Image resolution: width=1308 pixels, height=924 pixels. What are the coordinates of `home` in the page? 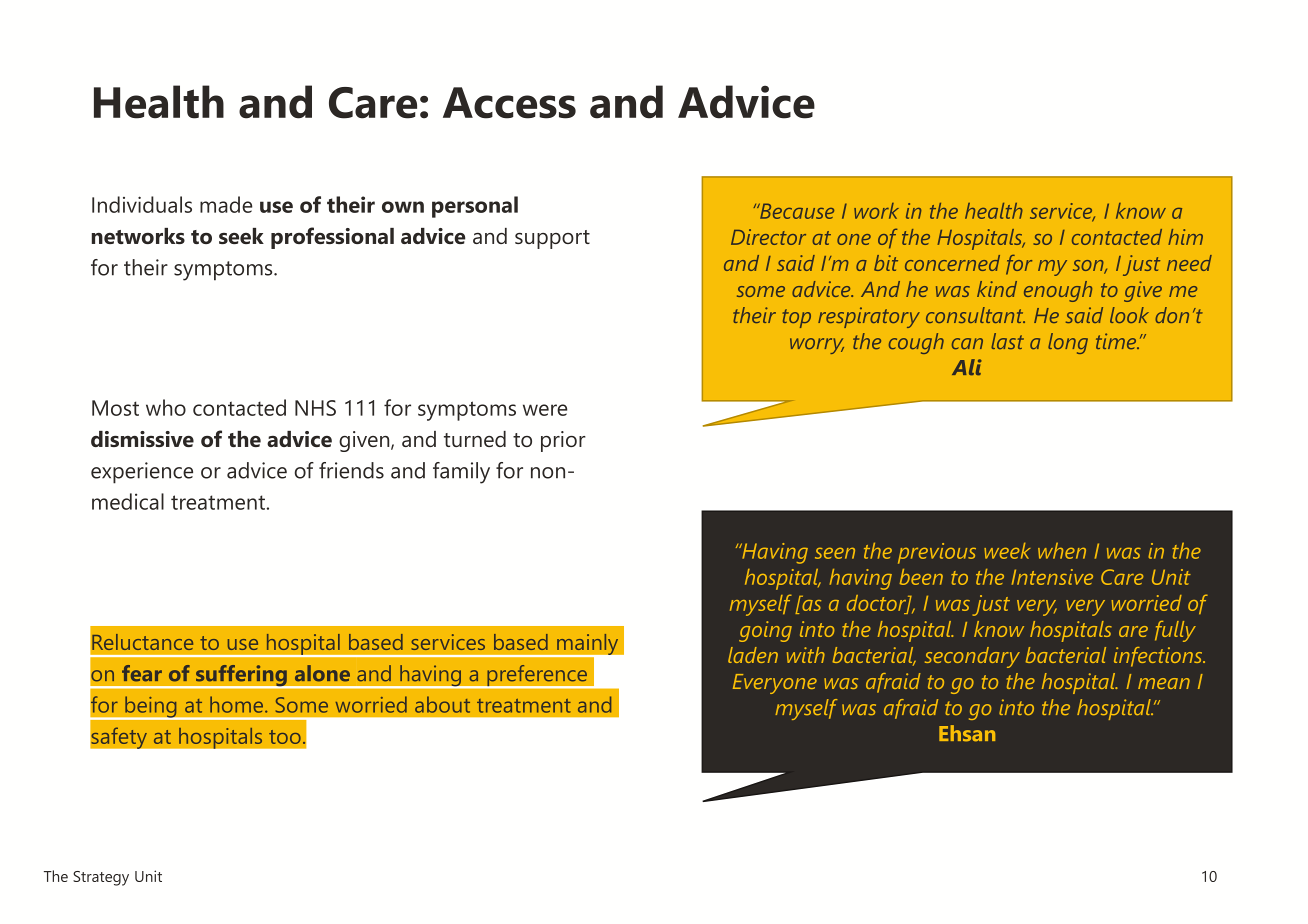 It's located at (238, 704).
